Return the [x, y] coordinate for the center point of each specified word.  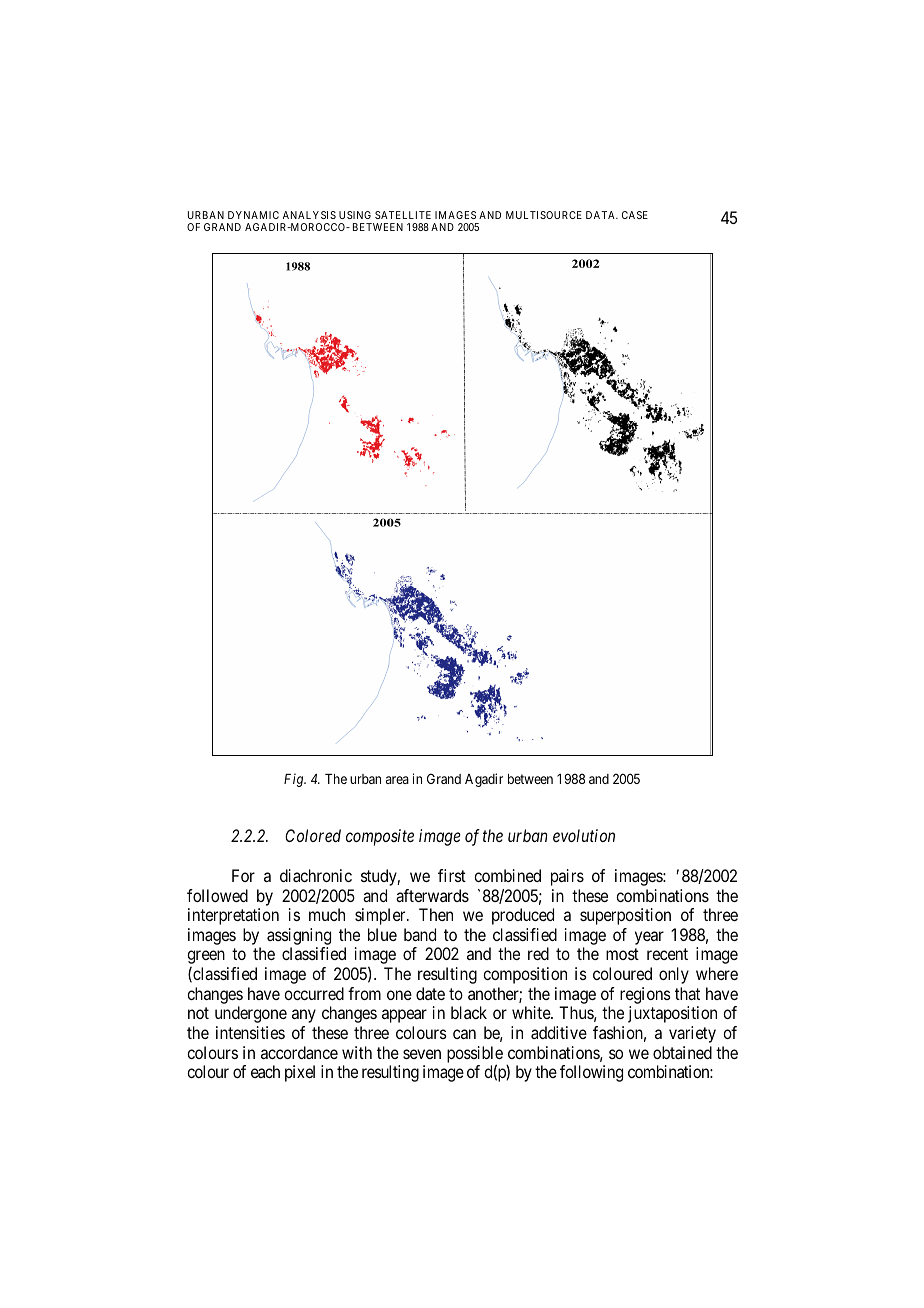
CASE [635, 215]
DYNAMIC [253, 215]
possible [475, 1055]
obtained [682, 1052]
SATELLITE [403, 215]
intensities [250, 1032]
